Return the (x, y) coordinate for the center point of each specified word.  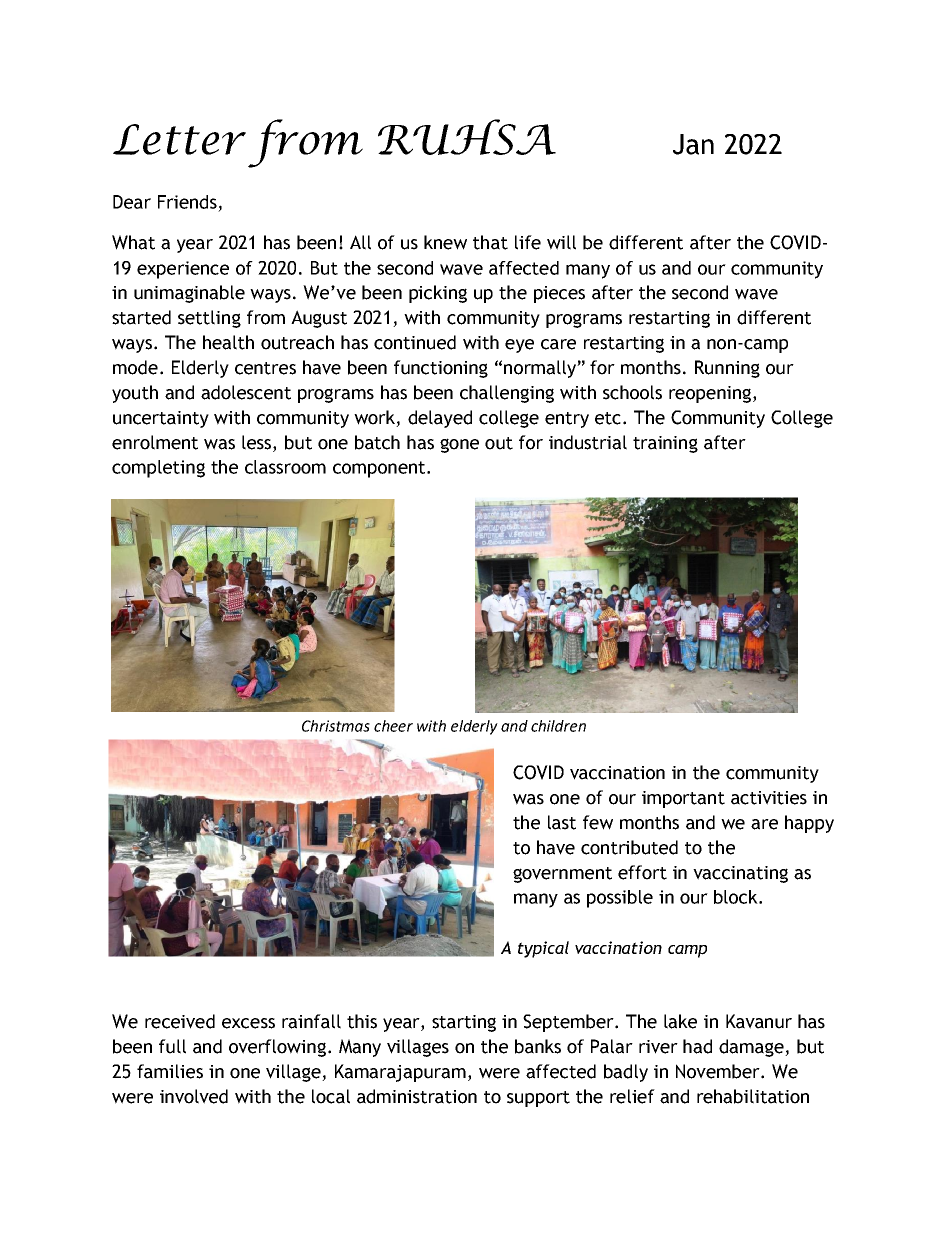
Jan (693, 144)
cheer (393, 726)
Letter (179, 139)
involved (194, 1096)
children (558, 726)
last (562, 822)
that (490, 242)
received (180, 1021)
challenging (507, 394)
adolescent (246, 392)
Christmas (336, 726)
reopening (710, 394)
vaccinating (740, 874)
